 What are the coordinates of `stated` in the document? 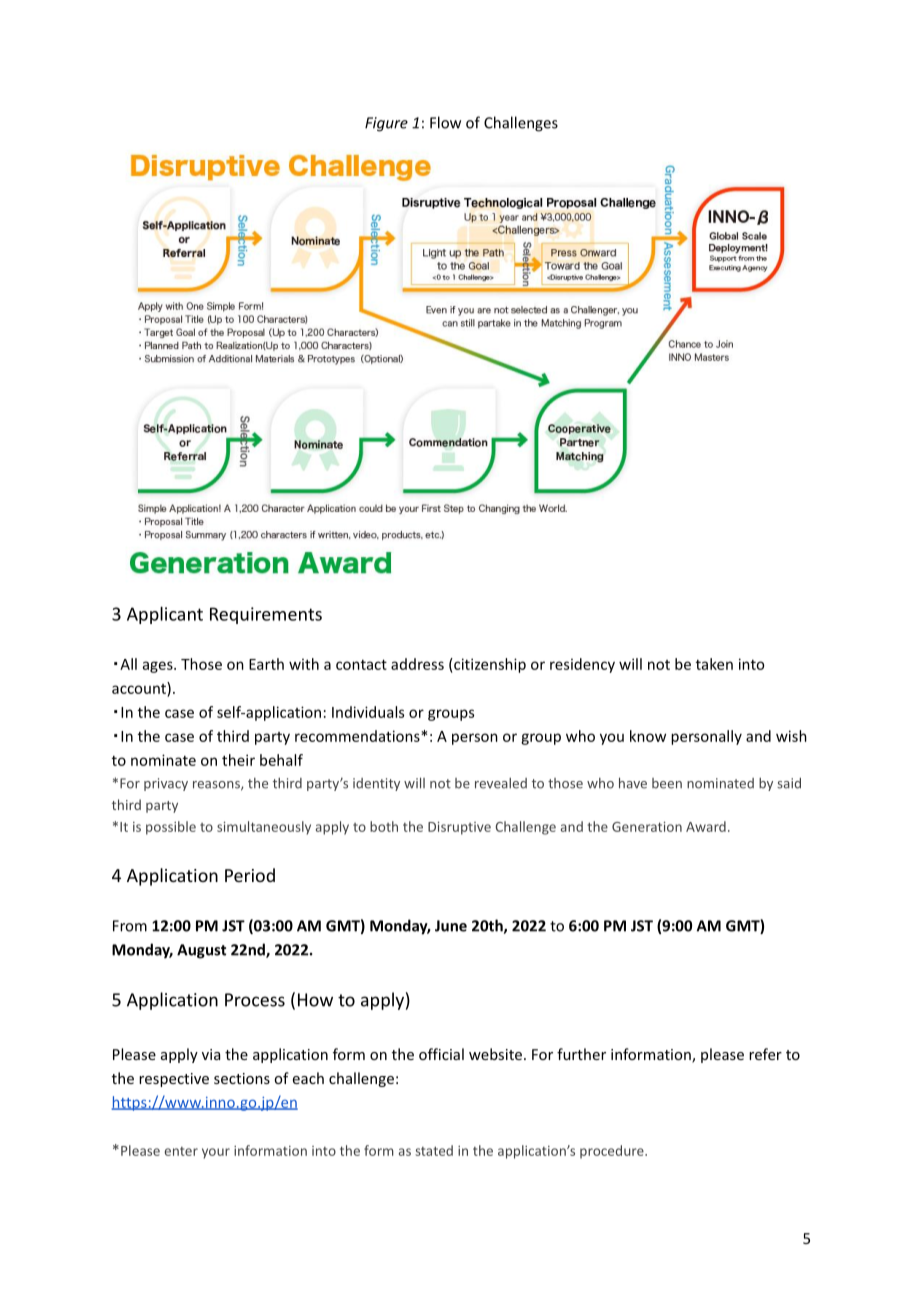 It's located at (434, 1150).
